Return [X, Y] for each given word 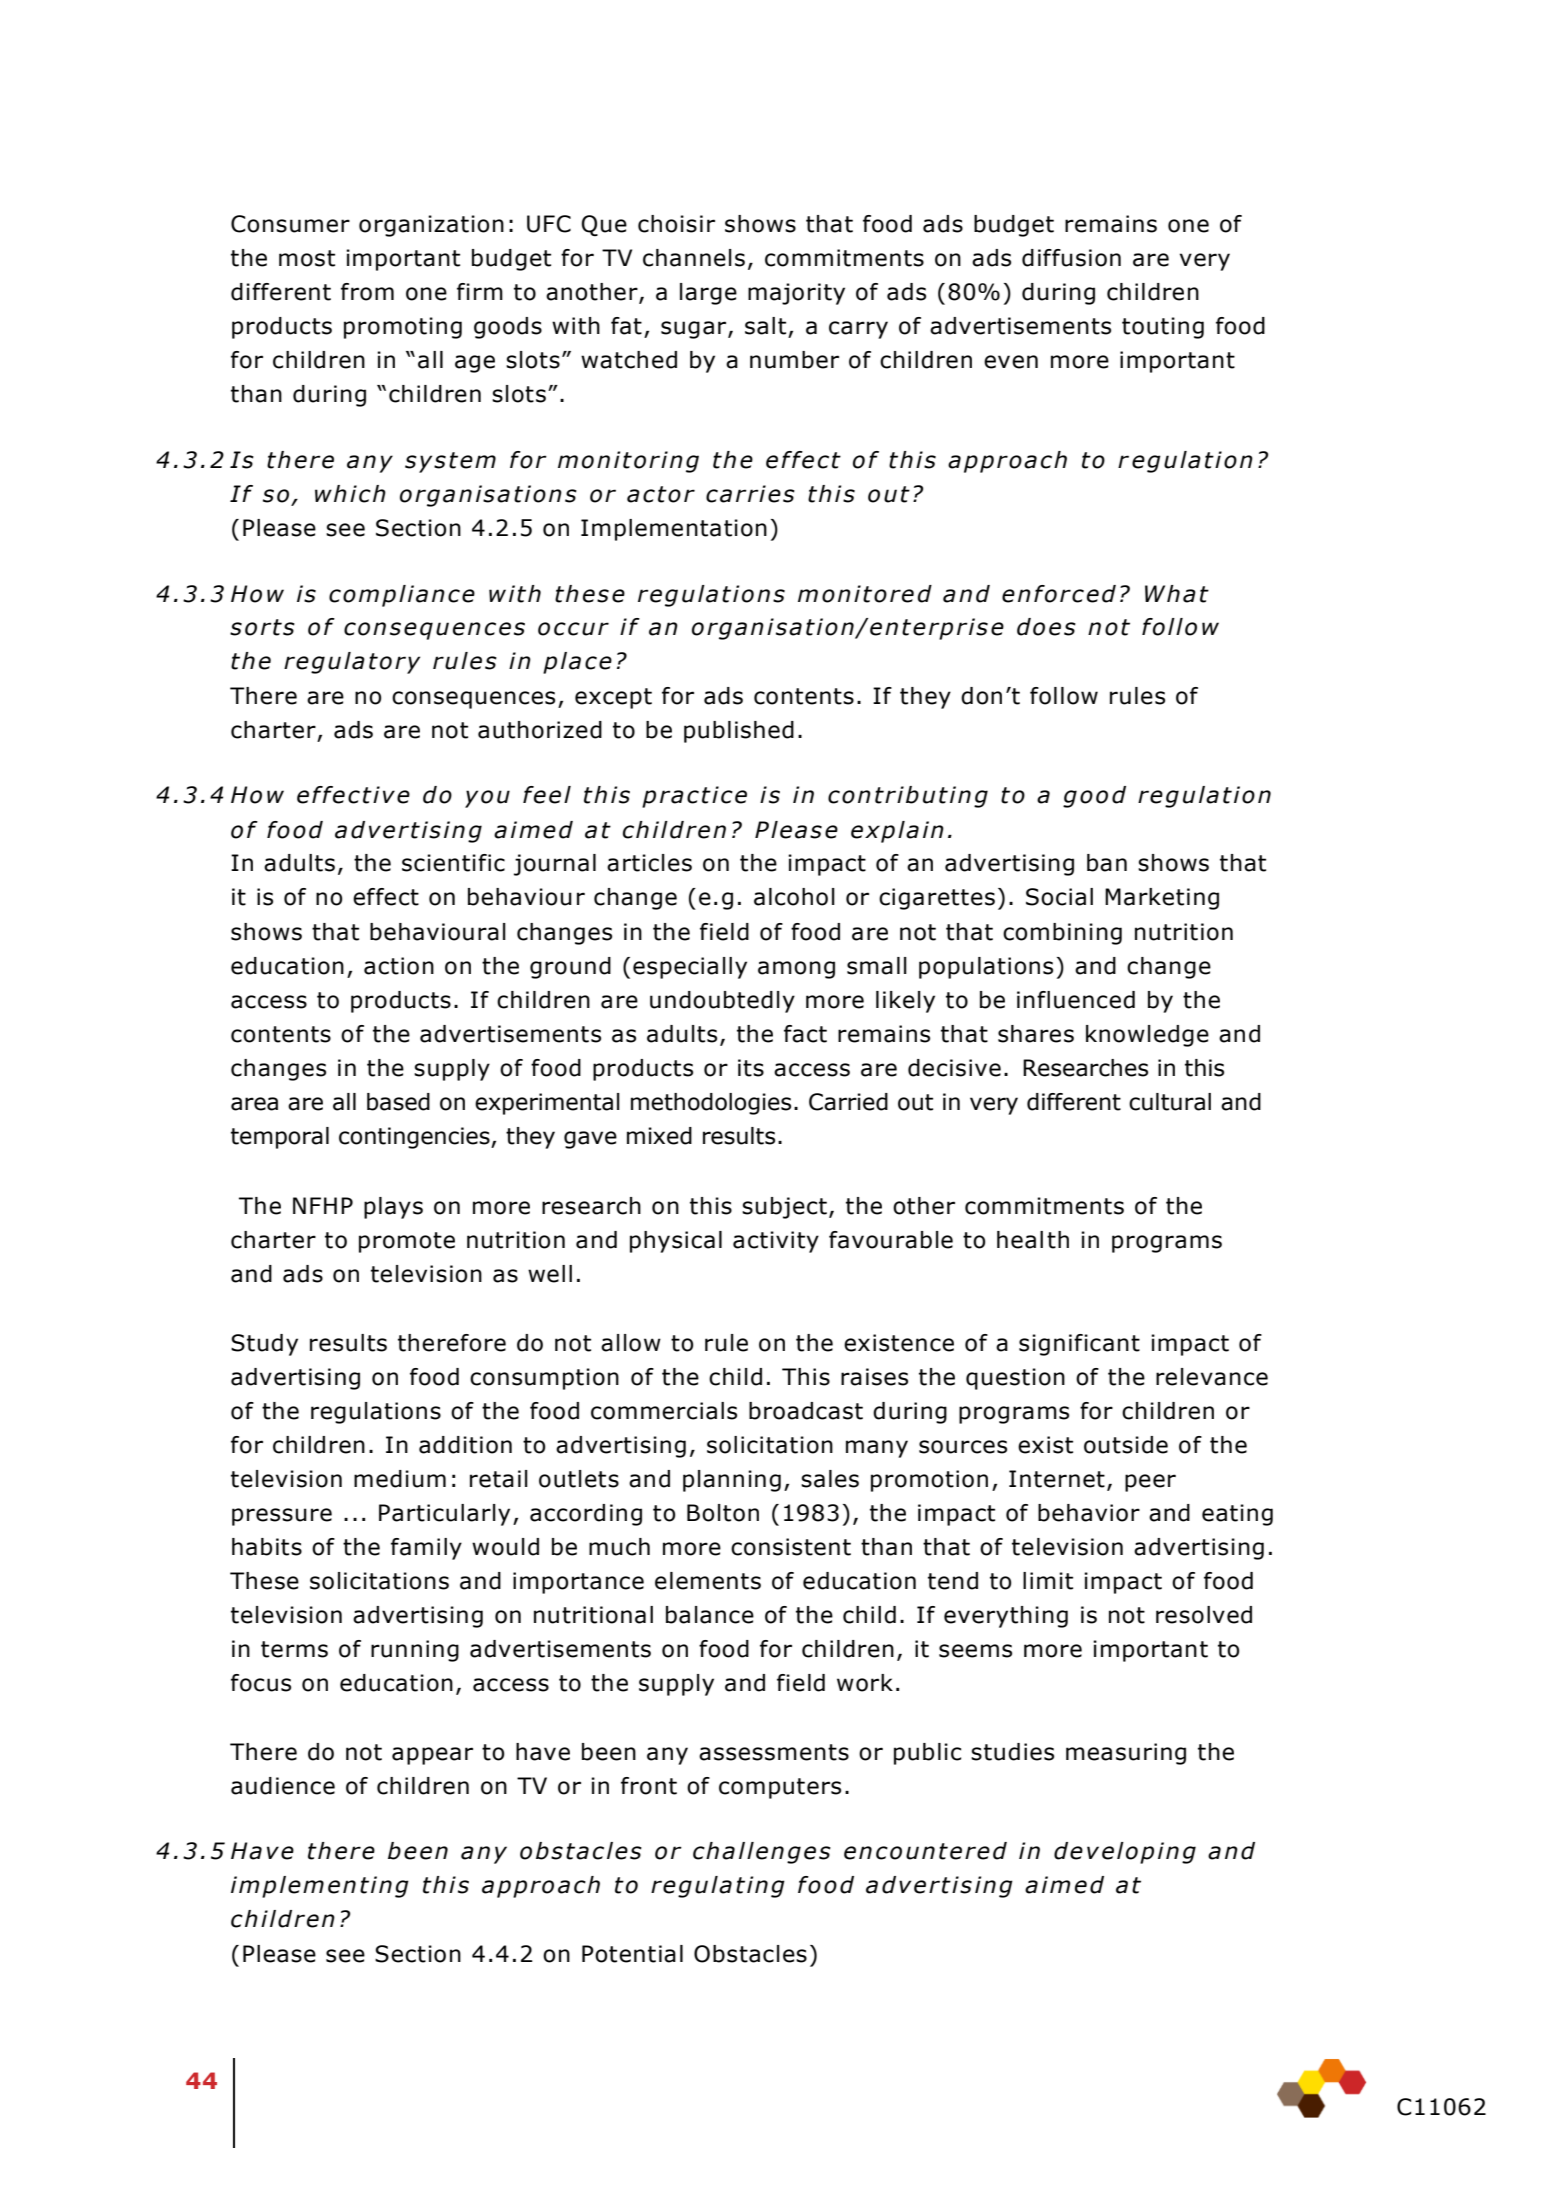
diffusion [1071, 258]
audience [283, 1786]
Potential [632, 1954]
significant [1079, 1345]
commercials [664, 1411]
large [708, 294]
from [367, 292]
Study [264, 1345]
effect [386, 897]
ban [1107, 863]
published [739, 732]
